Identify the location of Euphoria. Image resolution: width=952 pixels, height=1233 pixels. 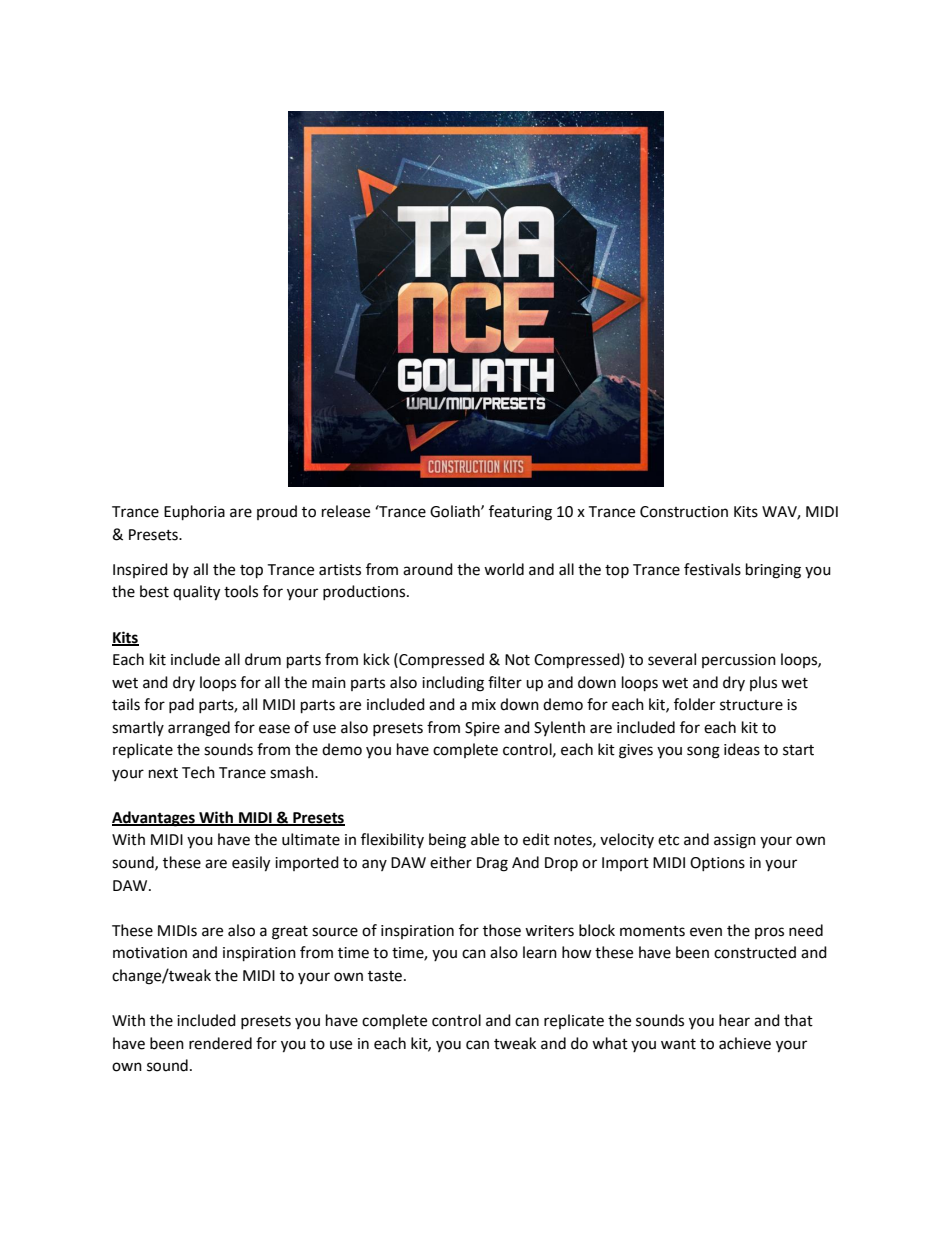
(194, 513).
